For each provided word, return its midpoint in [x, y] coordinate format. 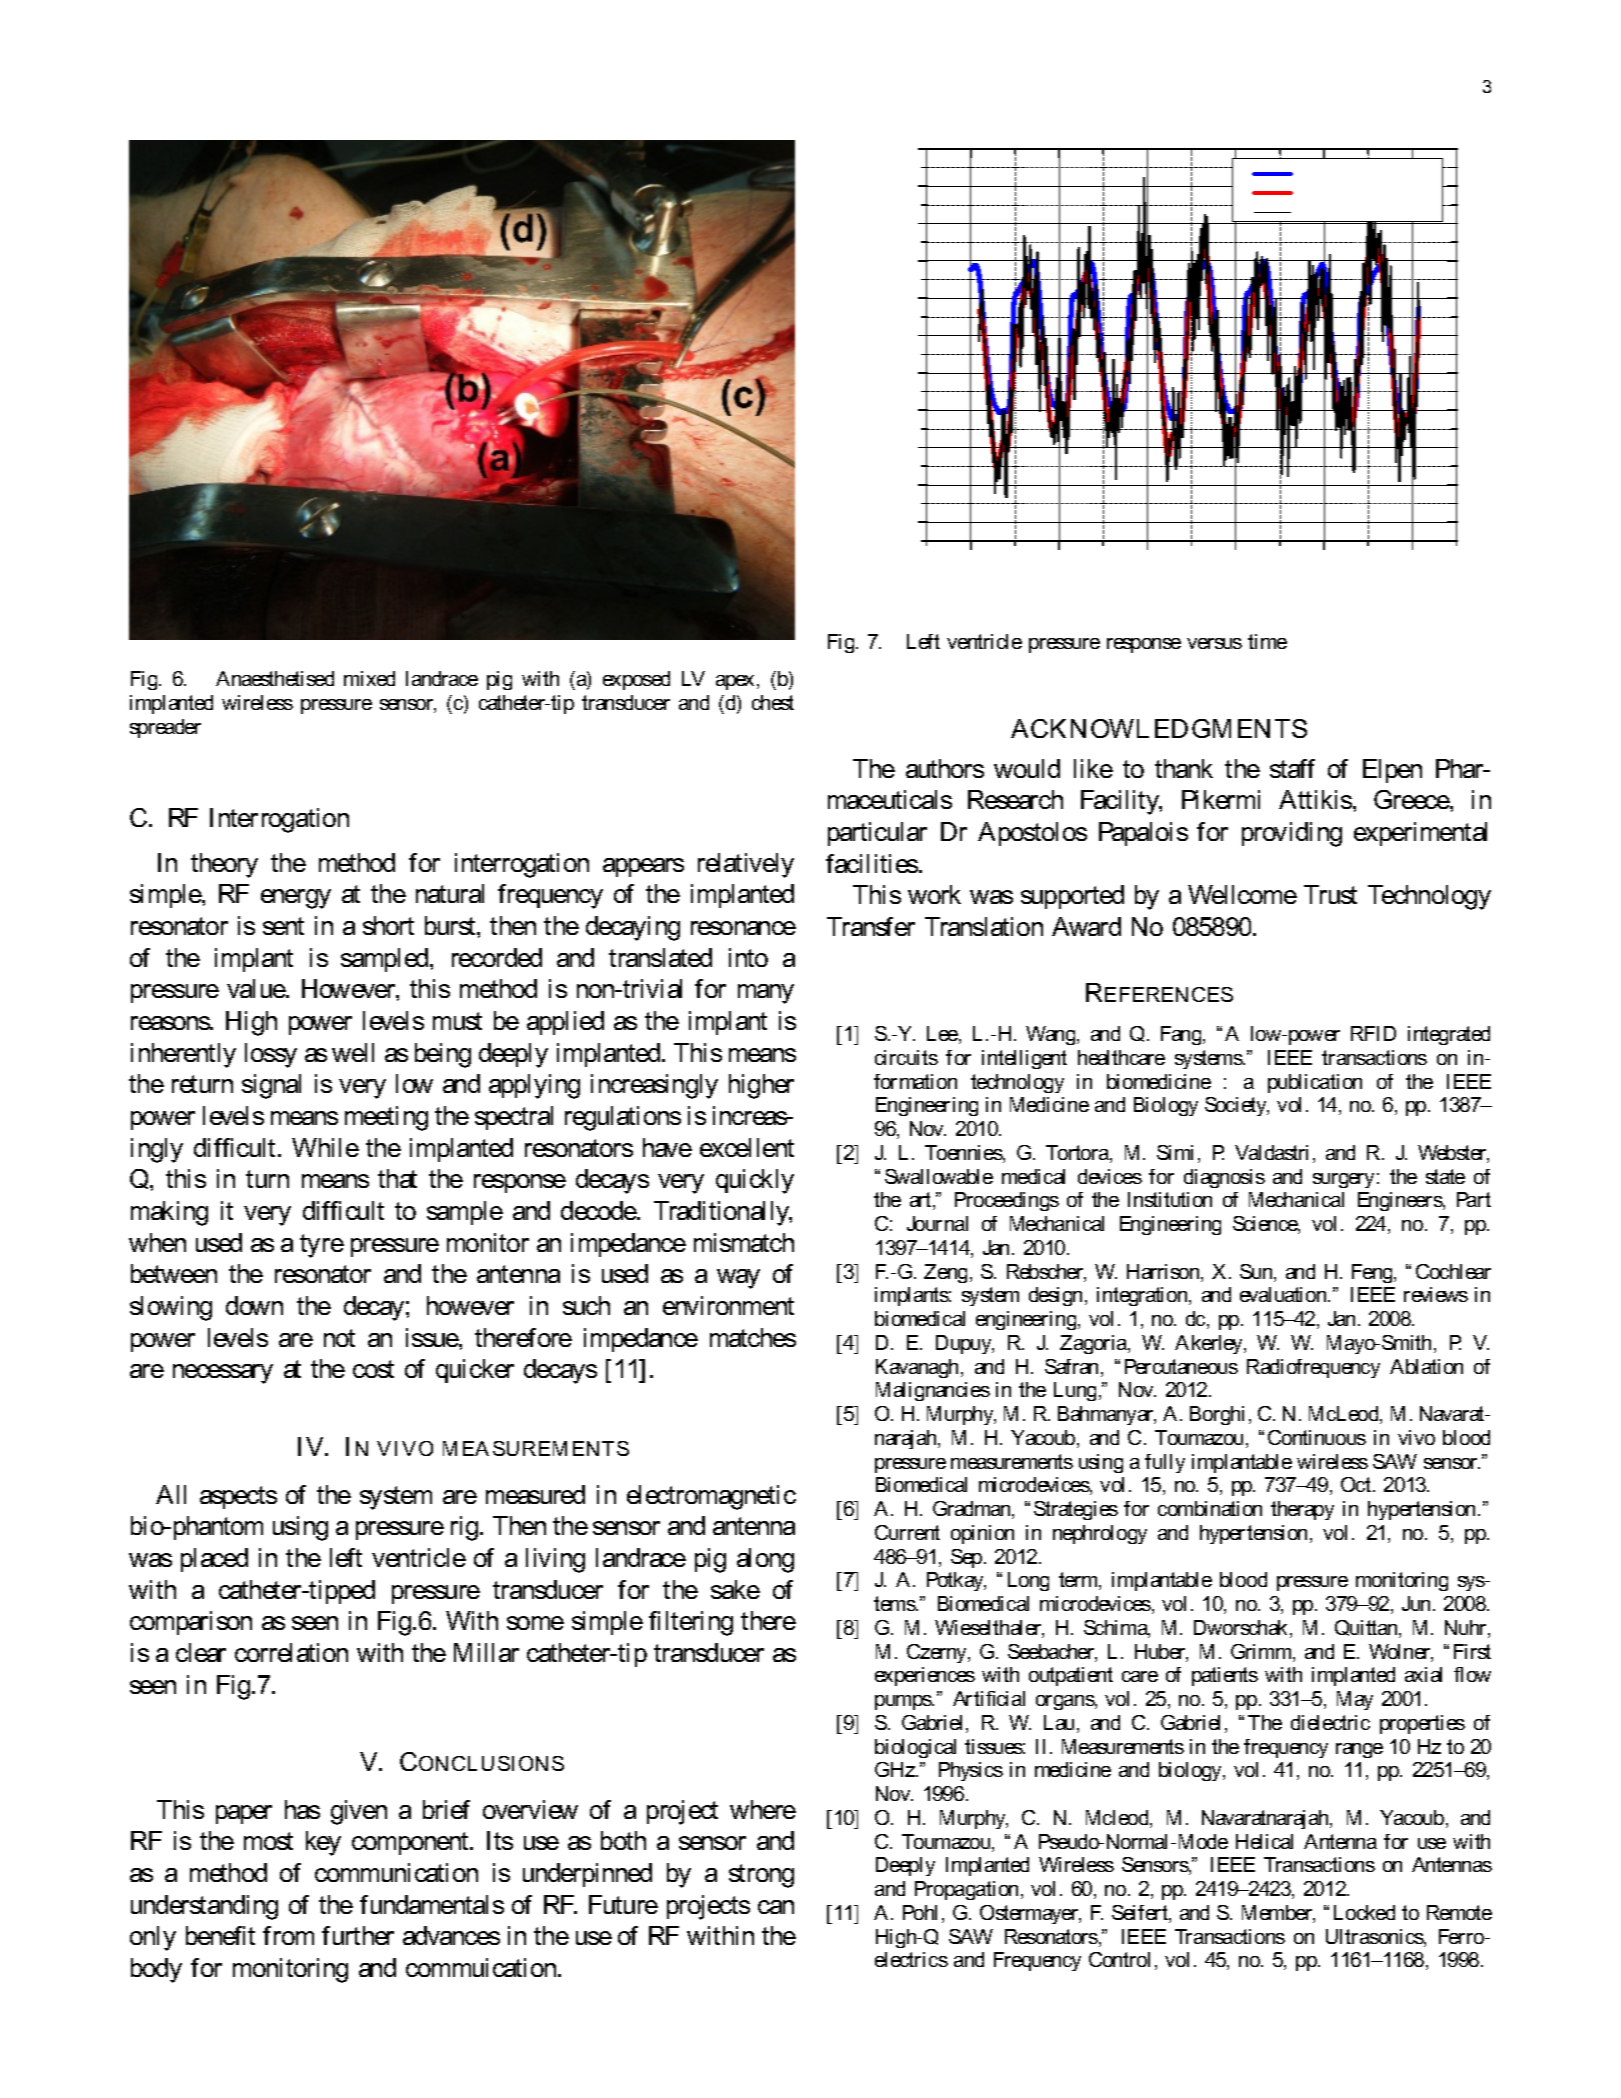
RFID [1373, 1033]
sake [735, 1589]
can [776, 1907]
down [254, 1305]
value [257, 988]
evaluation [1284, 1294]
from [288, 1935]
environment [728, 1305]
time [1267, 641]
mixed [369, 678]
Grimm [1262, 1653]
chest [773, 702]
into [748, 957]
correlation [291, 1652]
